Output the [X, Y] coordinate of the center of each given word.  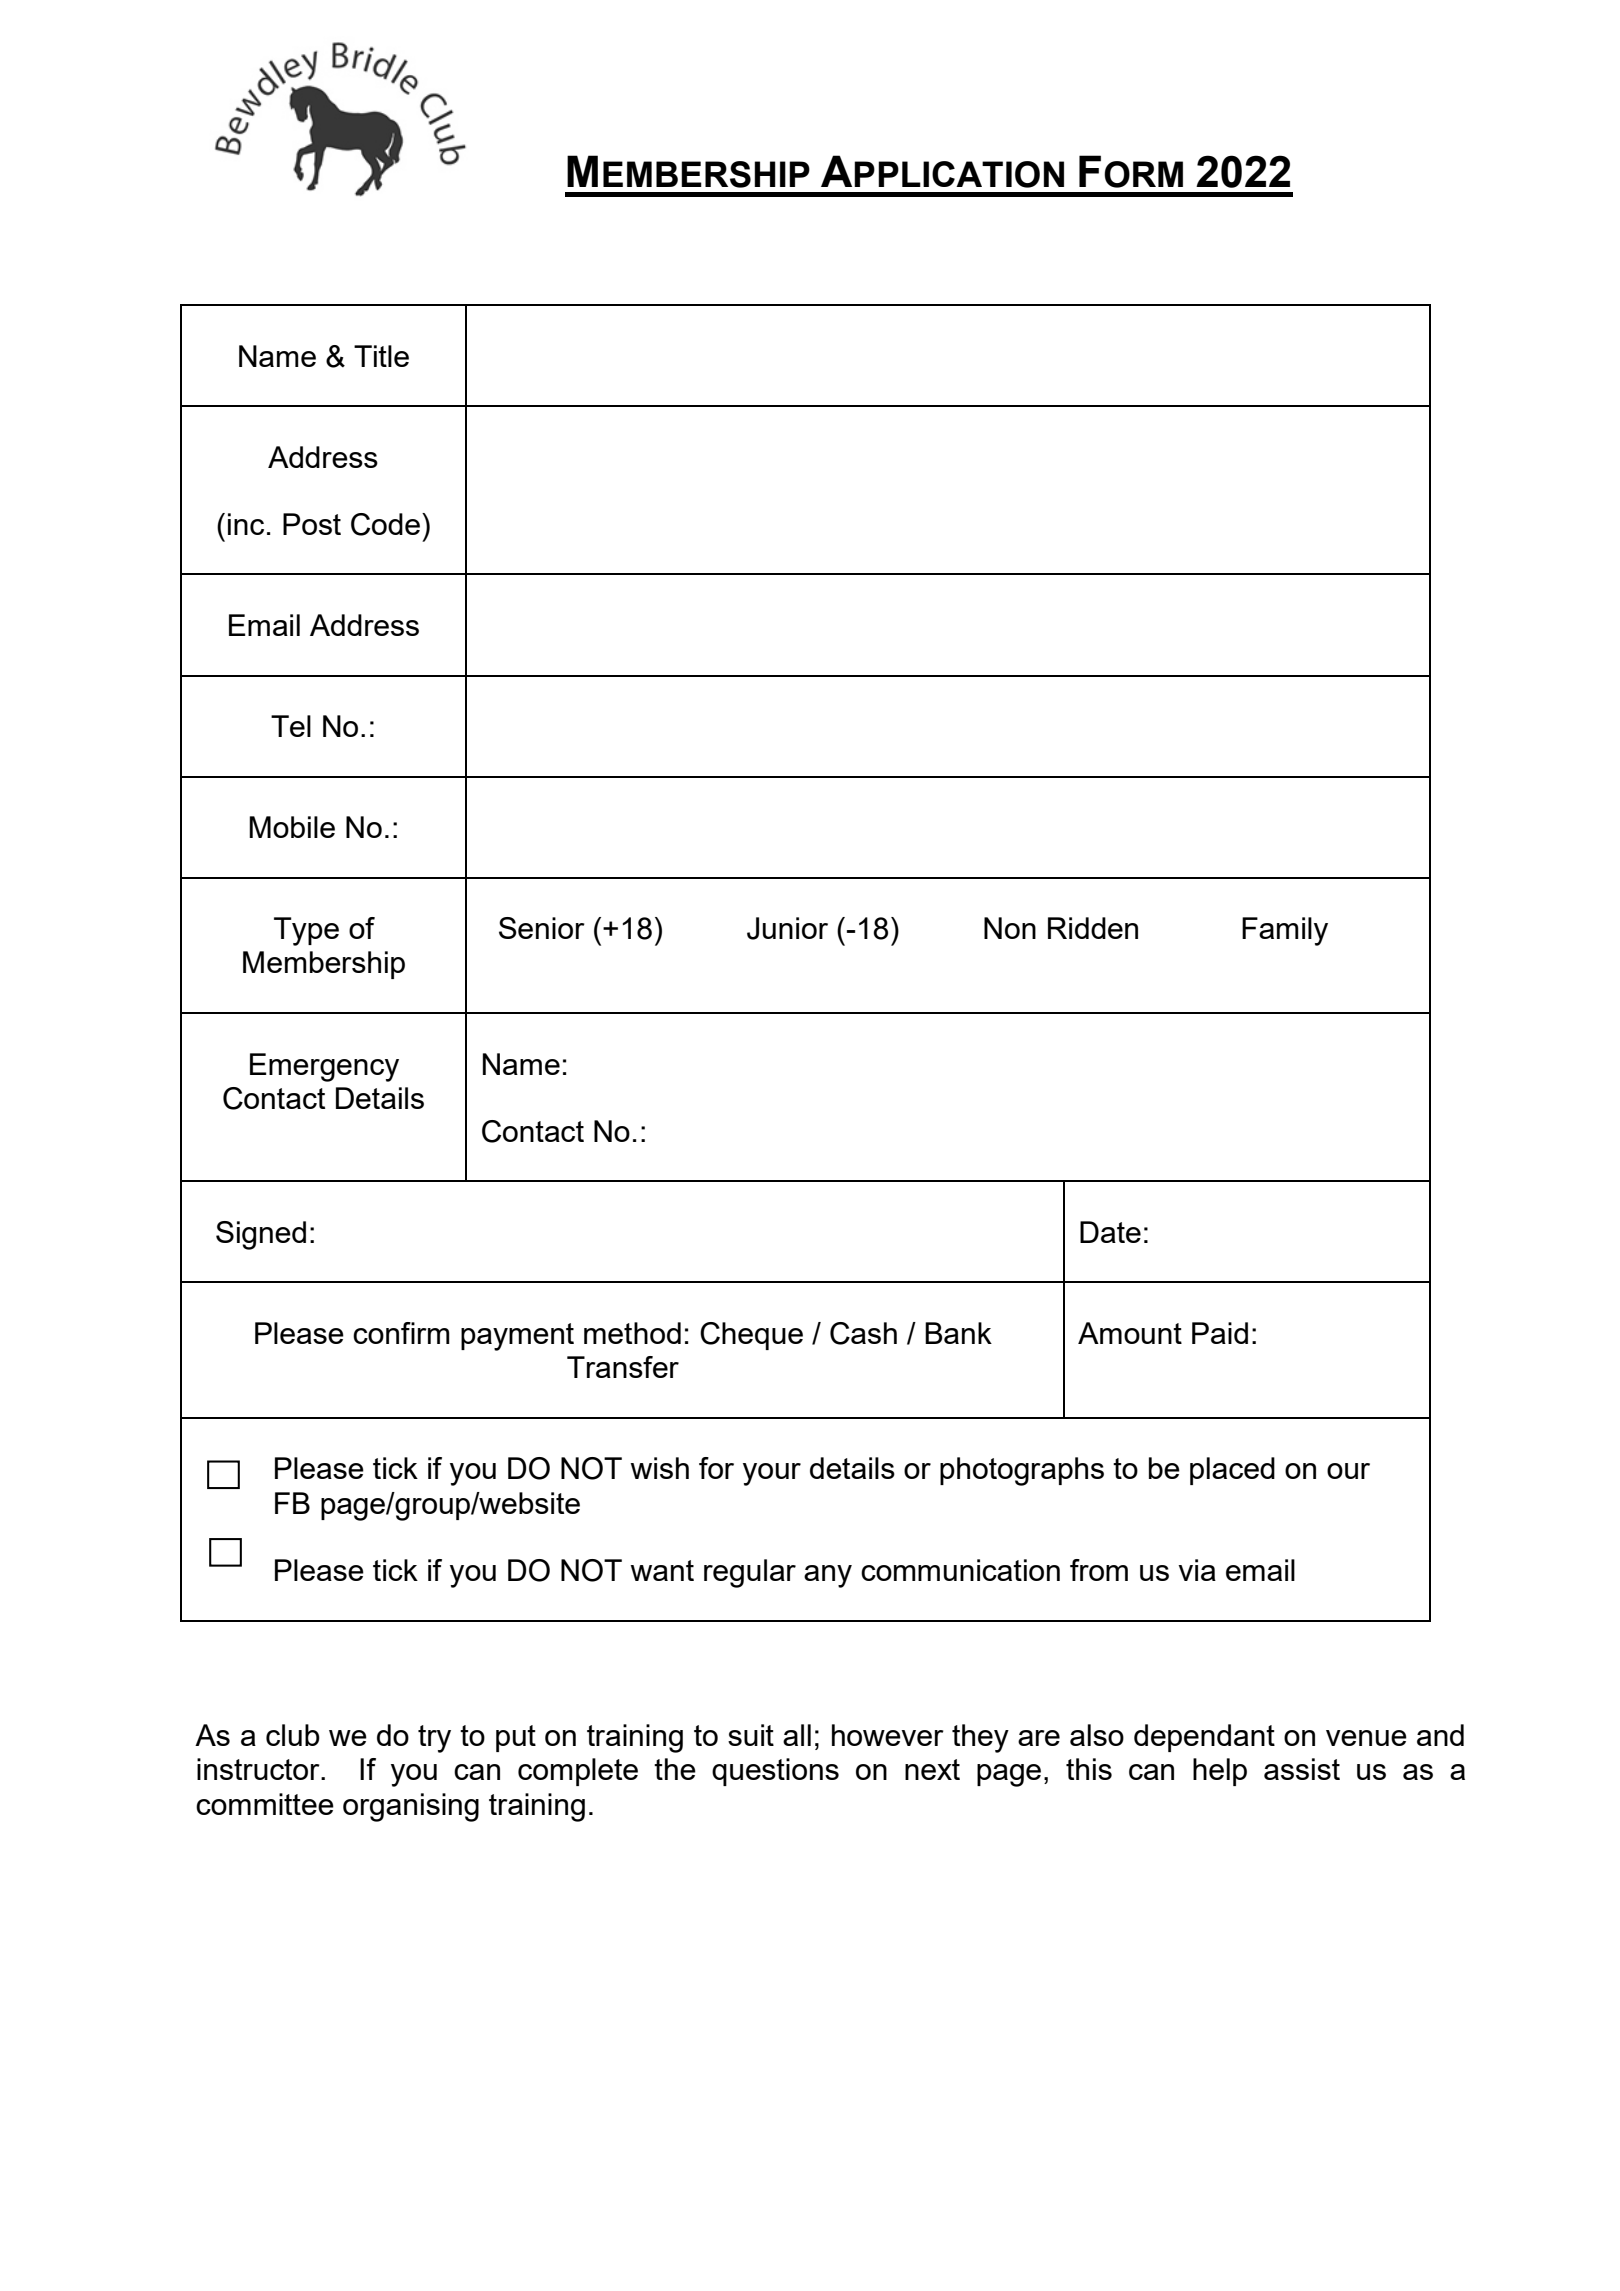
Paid [1220, 1333]
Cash [863, 1333]
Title [381, 356]
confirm [401, 1333]
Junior [787, 928]
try [434, 1739]
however [888, 1735]
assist [1302, 1769]
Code [387, 524]
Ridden [1093, 928]
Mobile [292, 827]
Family [1285, 931]
